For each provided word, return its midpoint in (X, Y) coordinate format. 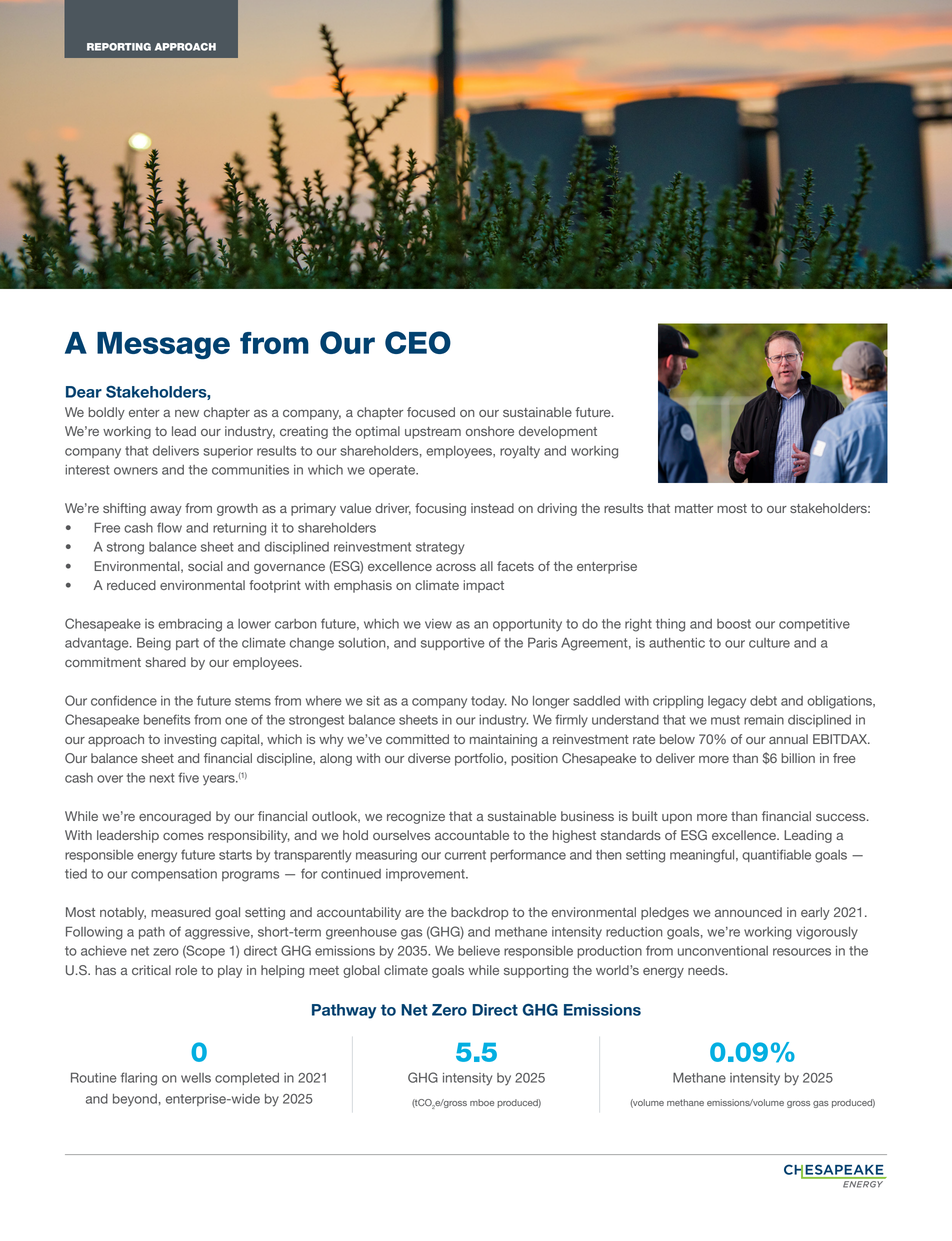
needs (707, 970)
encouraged (175, 817)
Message (163, 345)
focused (431, 412)
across (456, 567)
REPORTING (119, 47)
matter (694, 508)
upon (677, 819)
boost (734, 624)
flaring (139, 1079)
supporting (536, 971)
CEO (418, 342)
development (558, 432)
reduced (131, 585)
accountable (472, 835)
